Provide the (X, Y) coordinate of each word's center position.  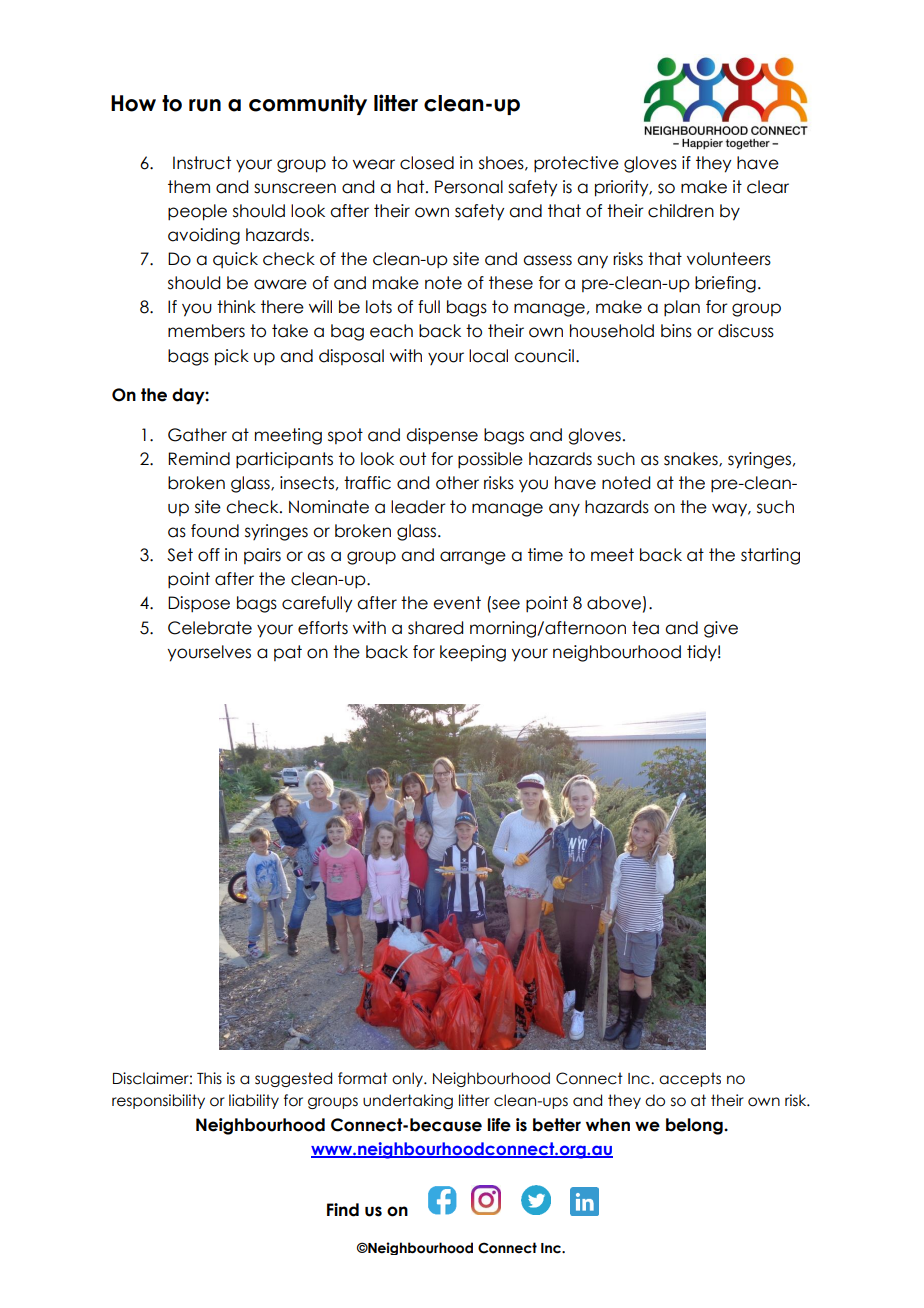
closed (427, 163)
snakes (692, 459)
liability (254, 1101)
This (209, 1078)
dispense (442, 436)
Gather (197, 435)
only (408, 1079)
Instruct (202, 163)
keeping (473, 653)
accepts (690, 1079)
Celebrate (210, 628)
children (681, 211)
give (721, 629)
